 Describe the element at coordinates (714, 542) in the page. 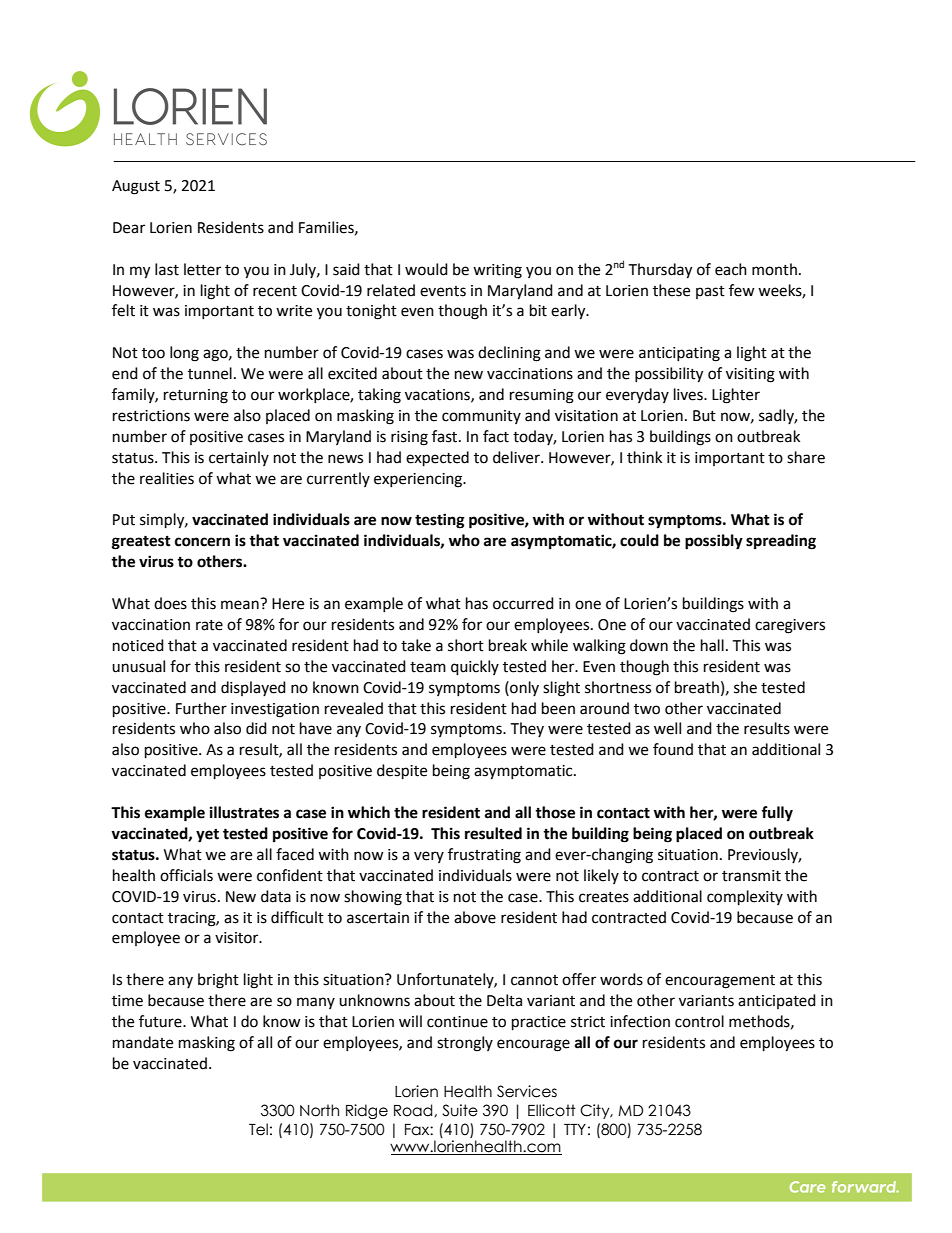

I see `possibly` at that location.
